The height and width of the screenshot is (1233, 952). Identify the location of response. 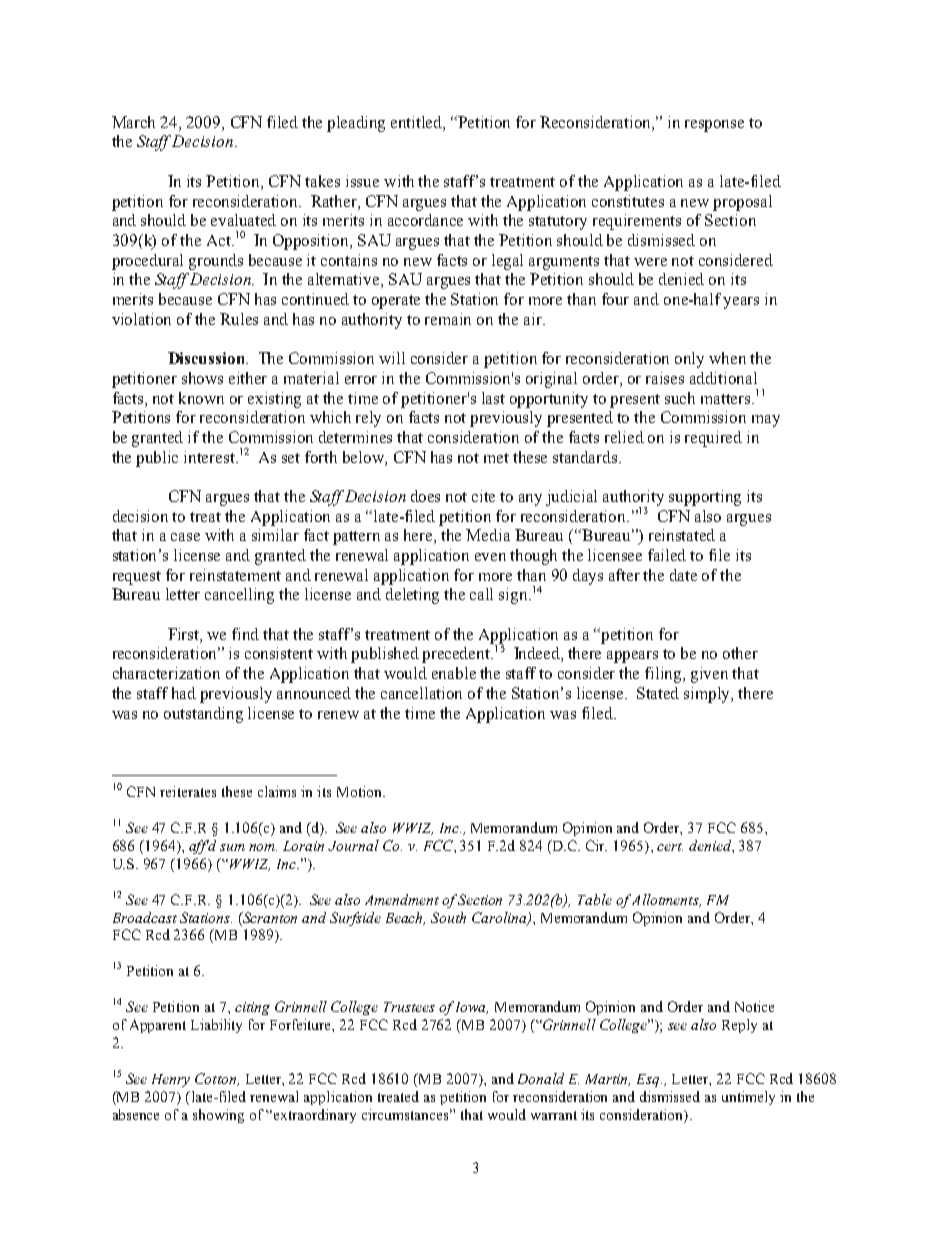
(714, 126).
